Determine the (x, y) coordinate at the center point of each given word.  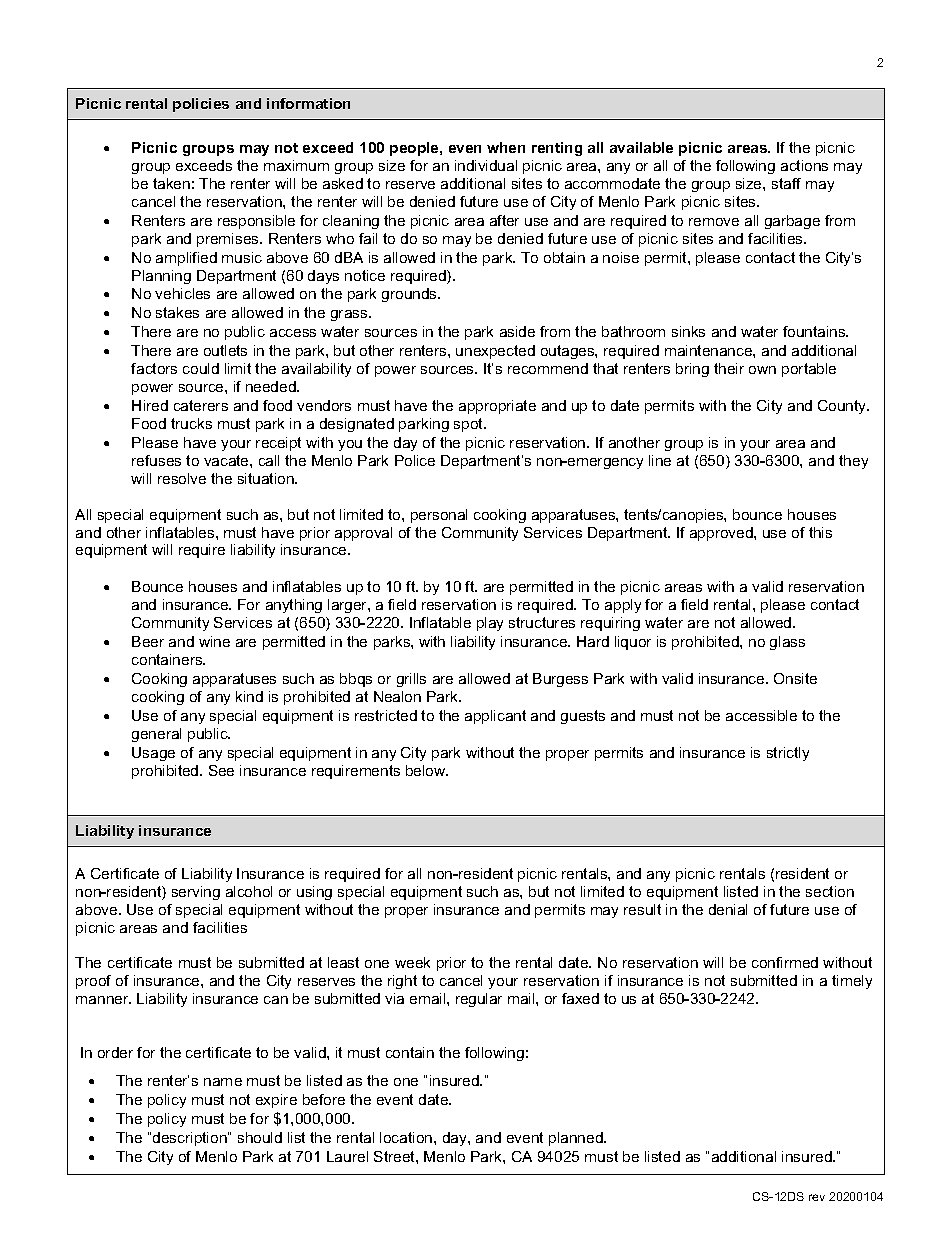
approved (722, 534)
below (427, 770)
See (221, 770)
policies (201, 105)
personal (439, 516)
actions (804, 165)
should (260, 1137)
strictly (788, 754)
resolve (182, 478)
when (506, 147)
